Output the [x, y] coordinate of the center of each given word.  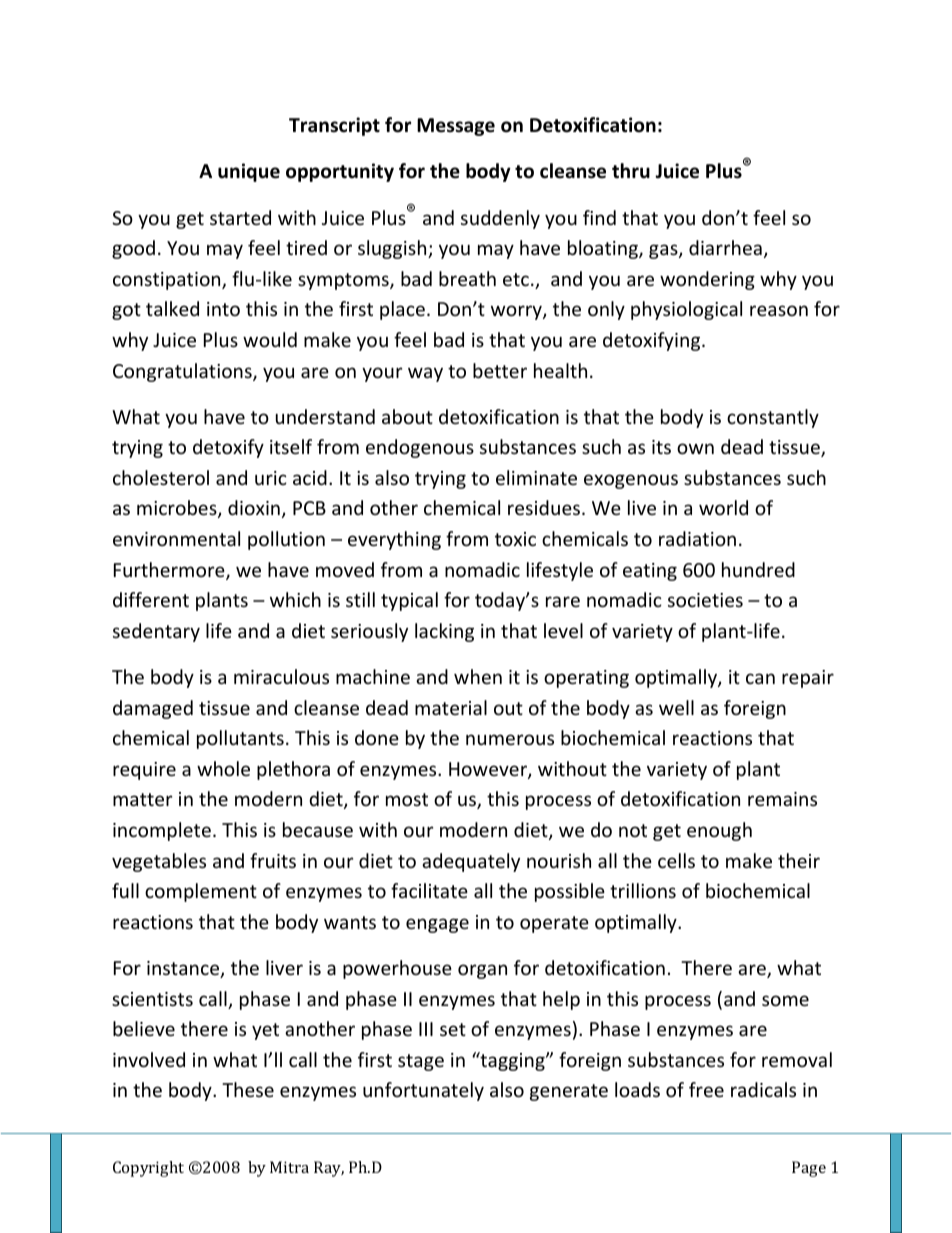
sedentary [156, 632]
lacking [444, 632]
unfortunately [423, 1091]
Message [456, 127]
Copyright [148, 1169]
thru [631, 171]
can [760, 678]
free [706, 1089]
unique [249, 172]
